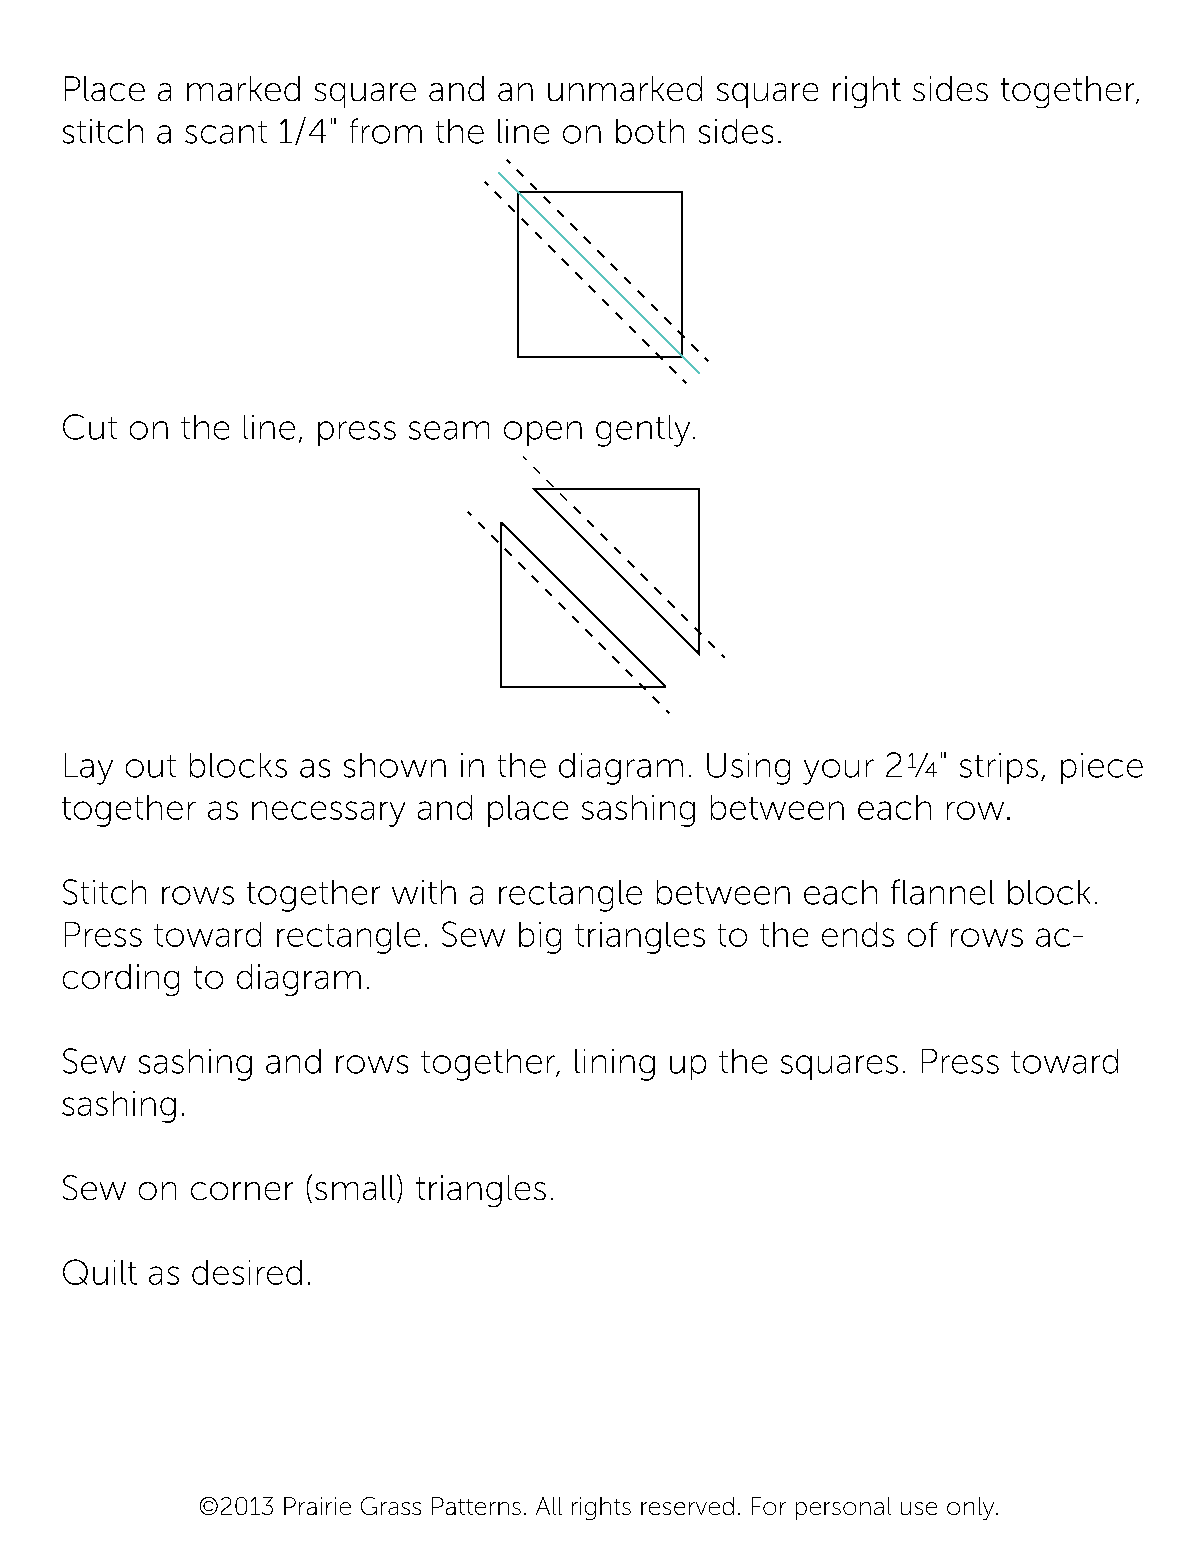 The width and height of the screenshot is (1198, 1550). I want to click on Prairie, so click(317, 1506).
